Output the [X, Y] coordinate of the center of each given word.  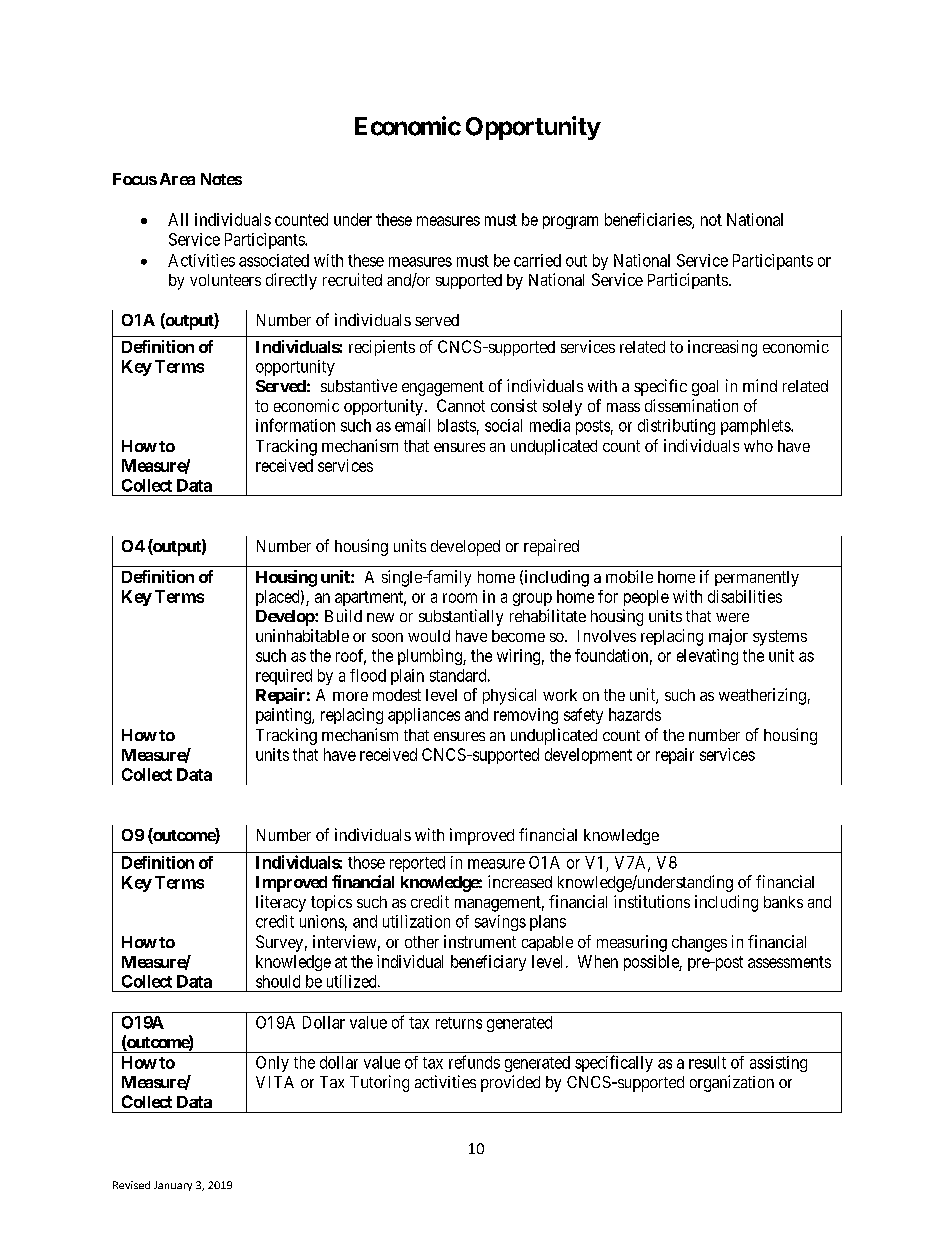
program [570, 222]
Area [177, 179]
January [173, 1186]
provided [510, 1083]
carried [537, 260]
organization [732, 1083]
